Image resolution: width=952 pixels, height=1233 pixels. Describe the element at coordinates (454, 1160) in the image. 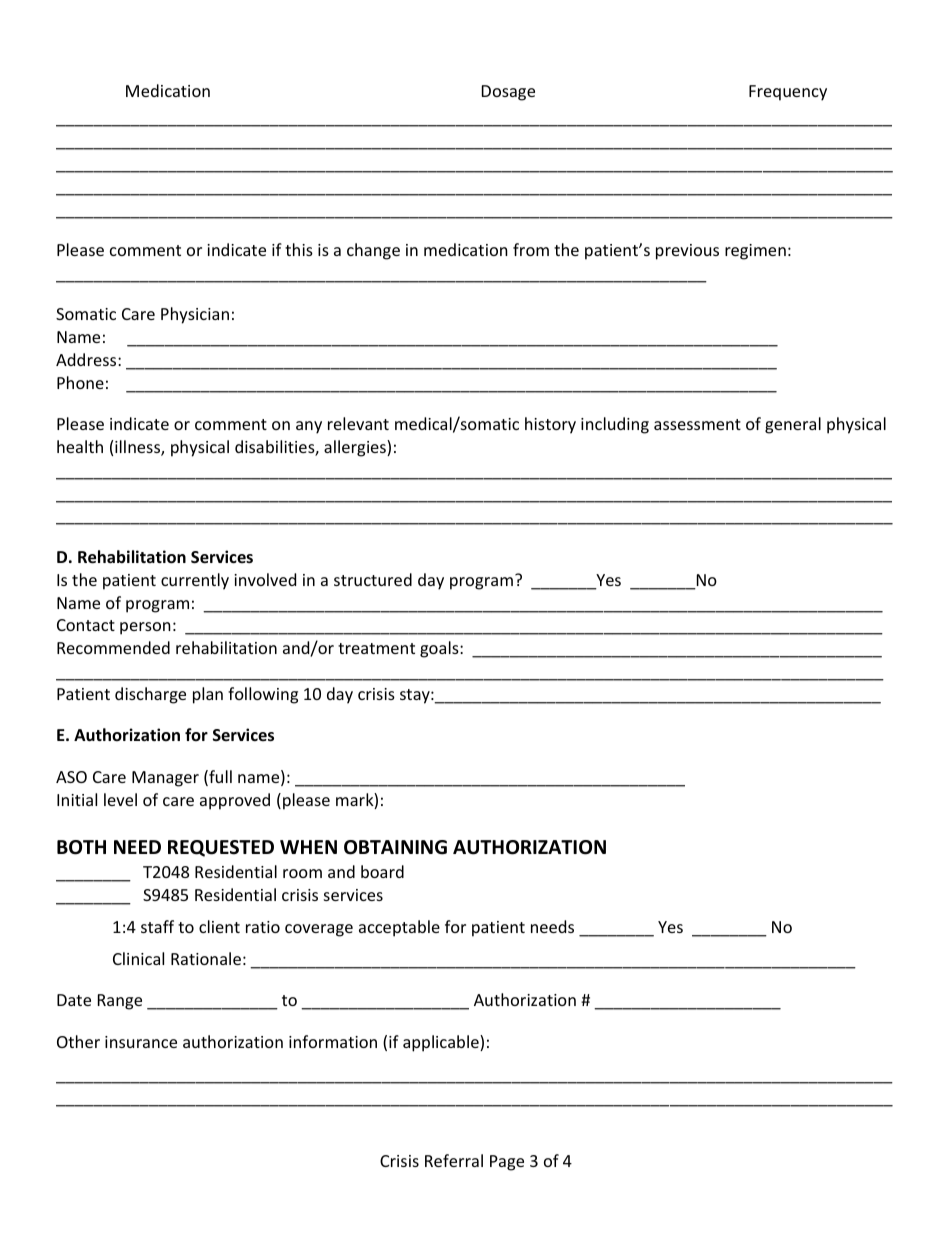

I see `Referral` at that location.
